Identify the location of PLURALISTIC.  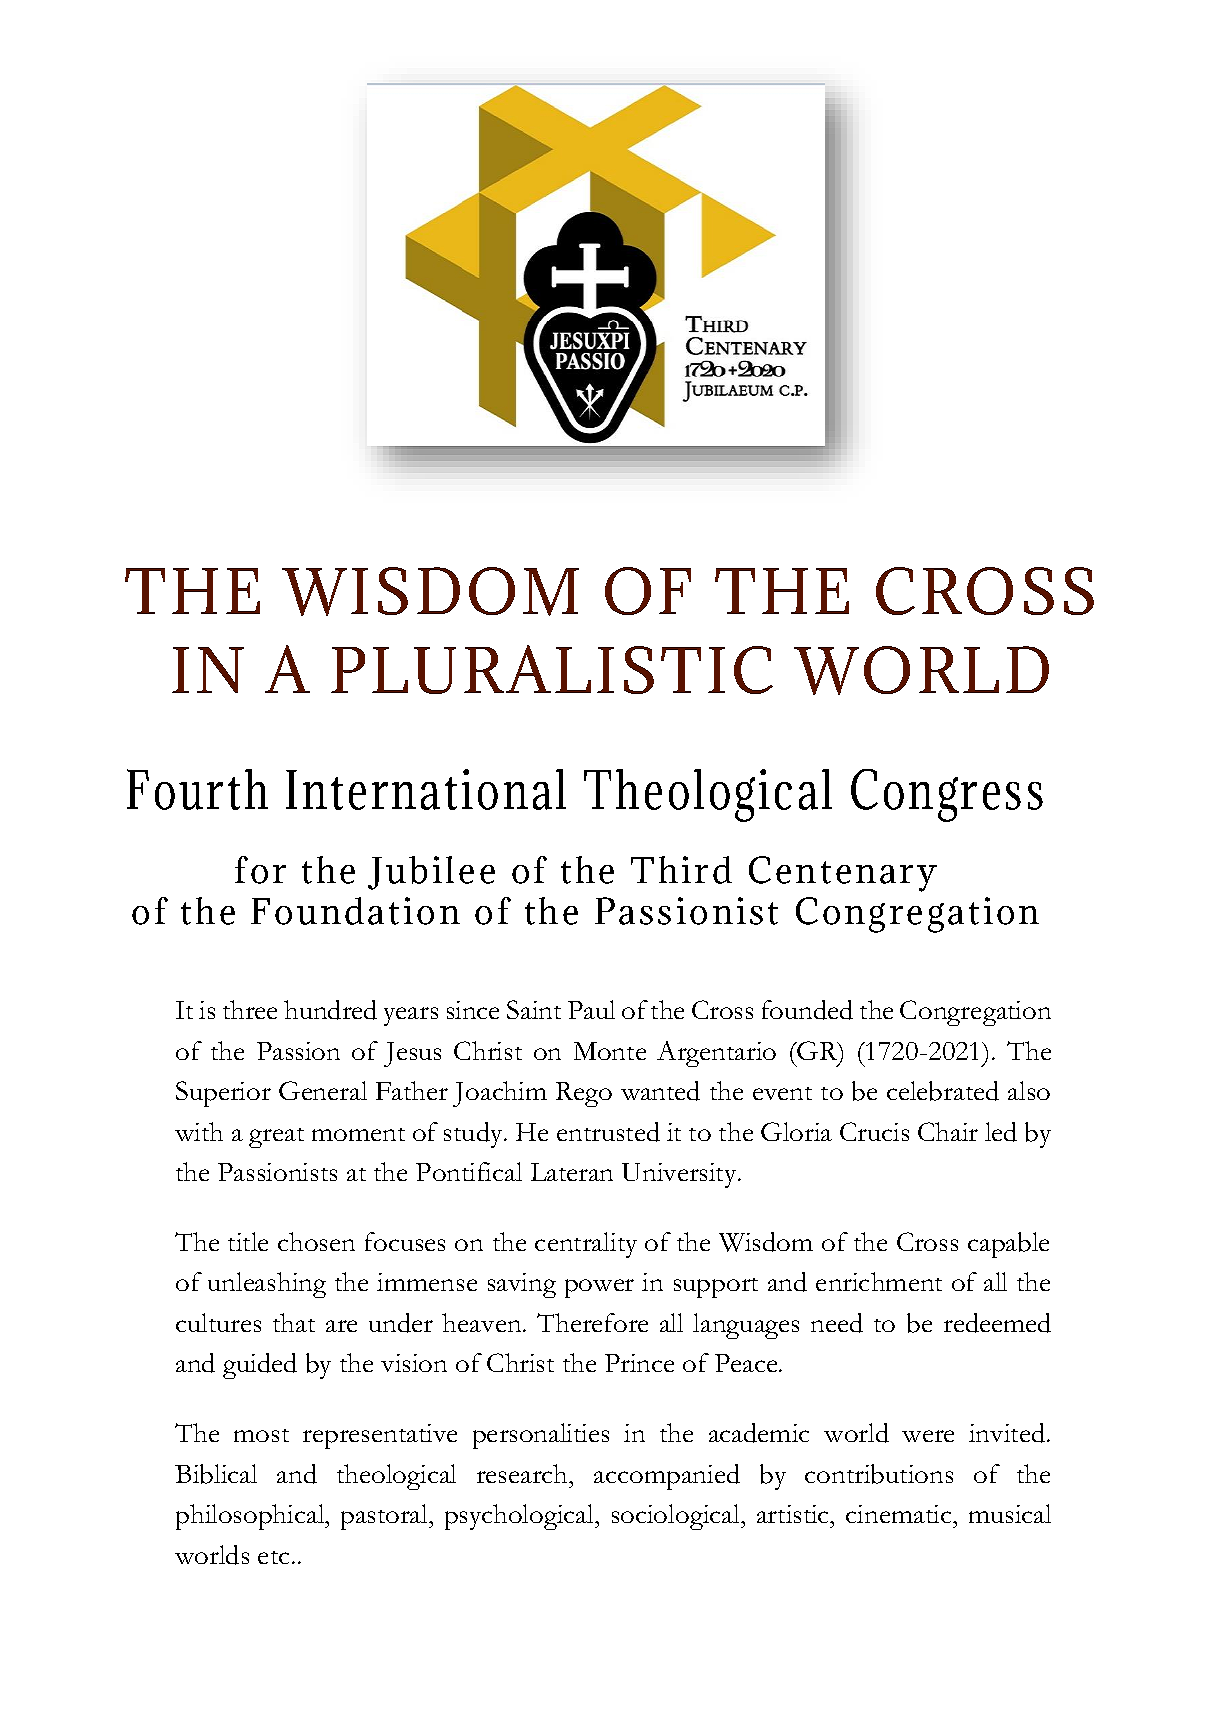
(552, 669).
